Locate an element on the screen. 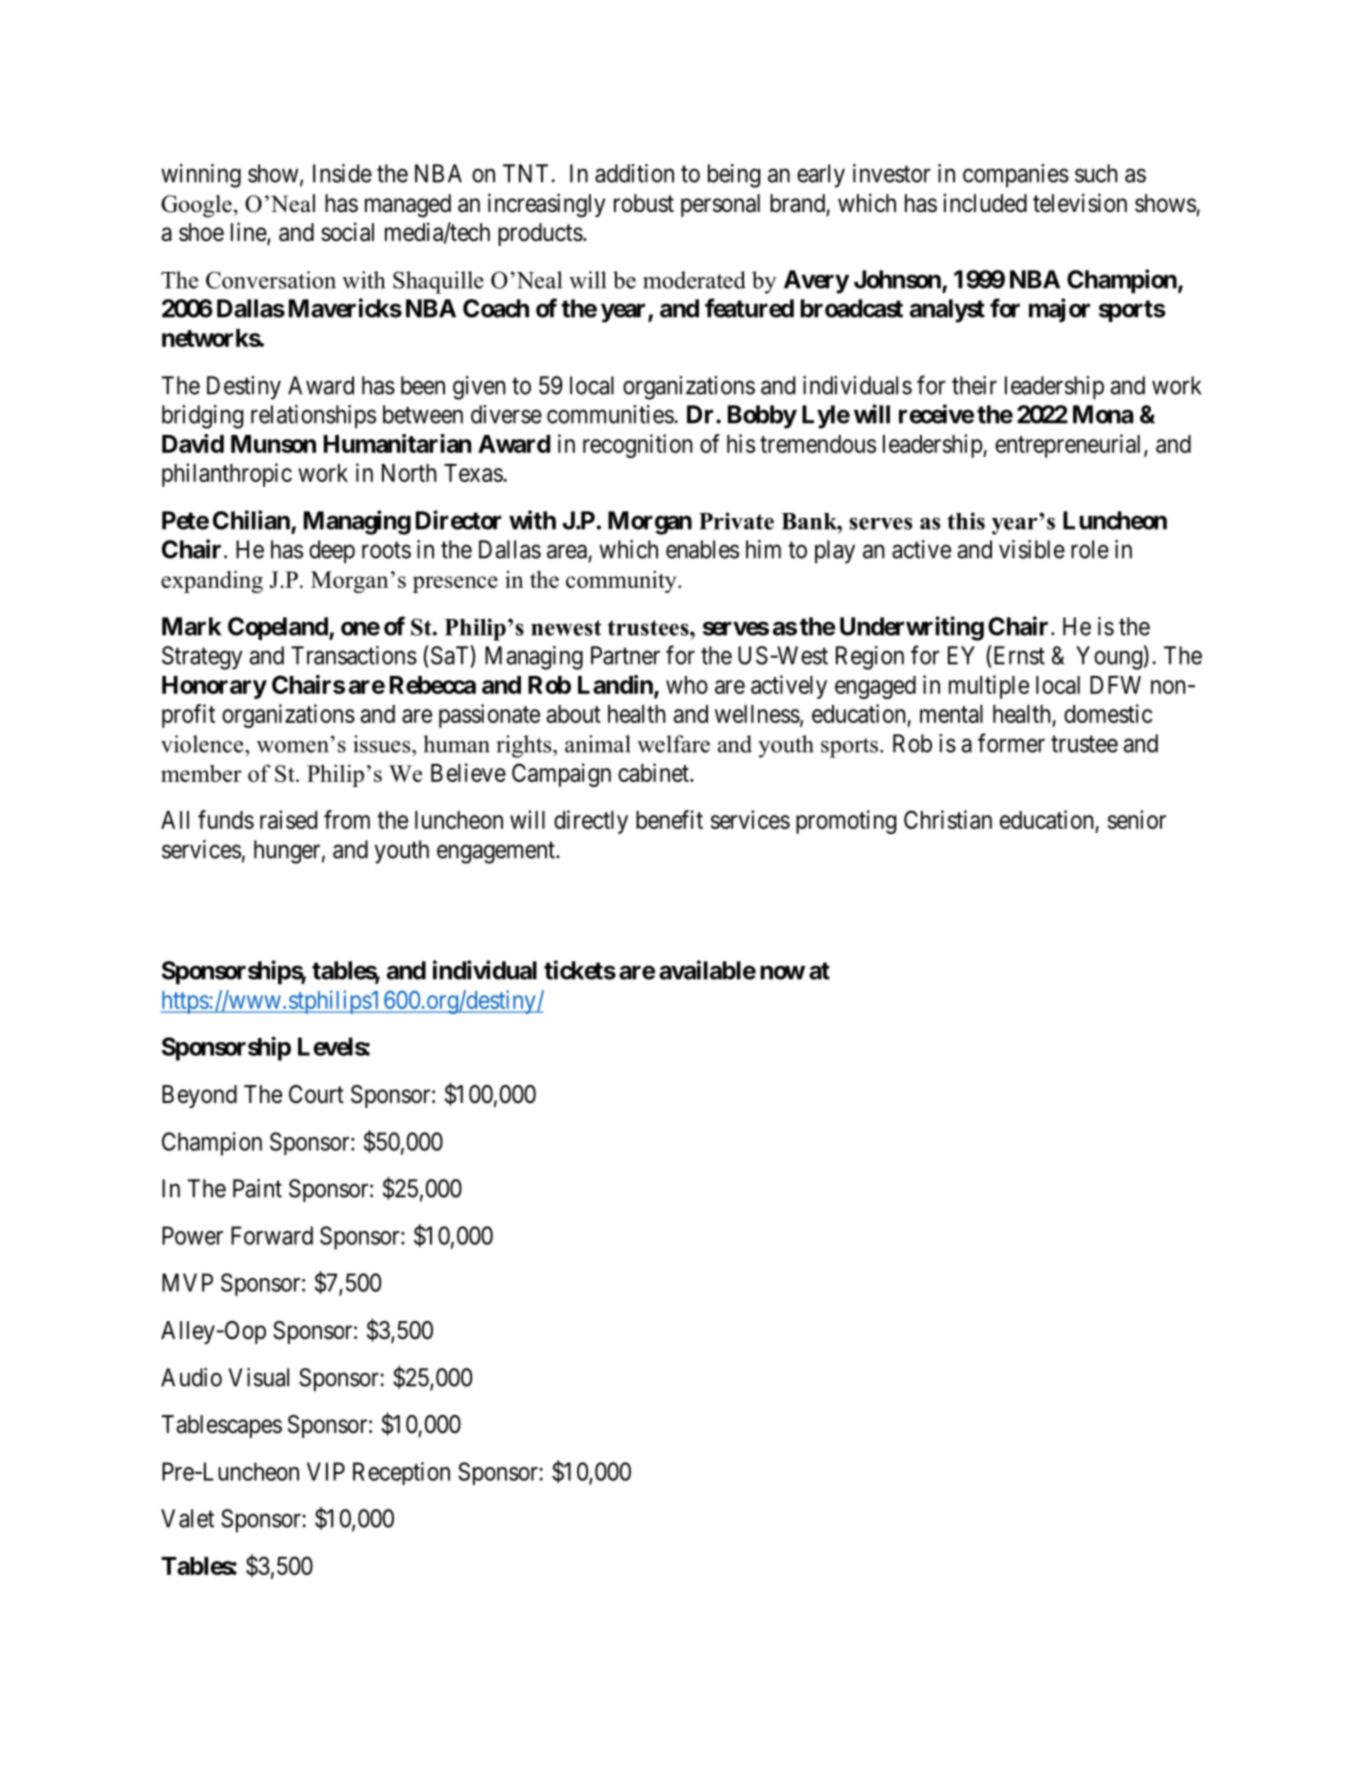 Image resolution: width=1365 pixels, height=1766 pixels. social is located at coordinates (347, 232).
